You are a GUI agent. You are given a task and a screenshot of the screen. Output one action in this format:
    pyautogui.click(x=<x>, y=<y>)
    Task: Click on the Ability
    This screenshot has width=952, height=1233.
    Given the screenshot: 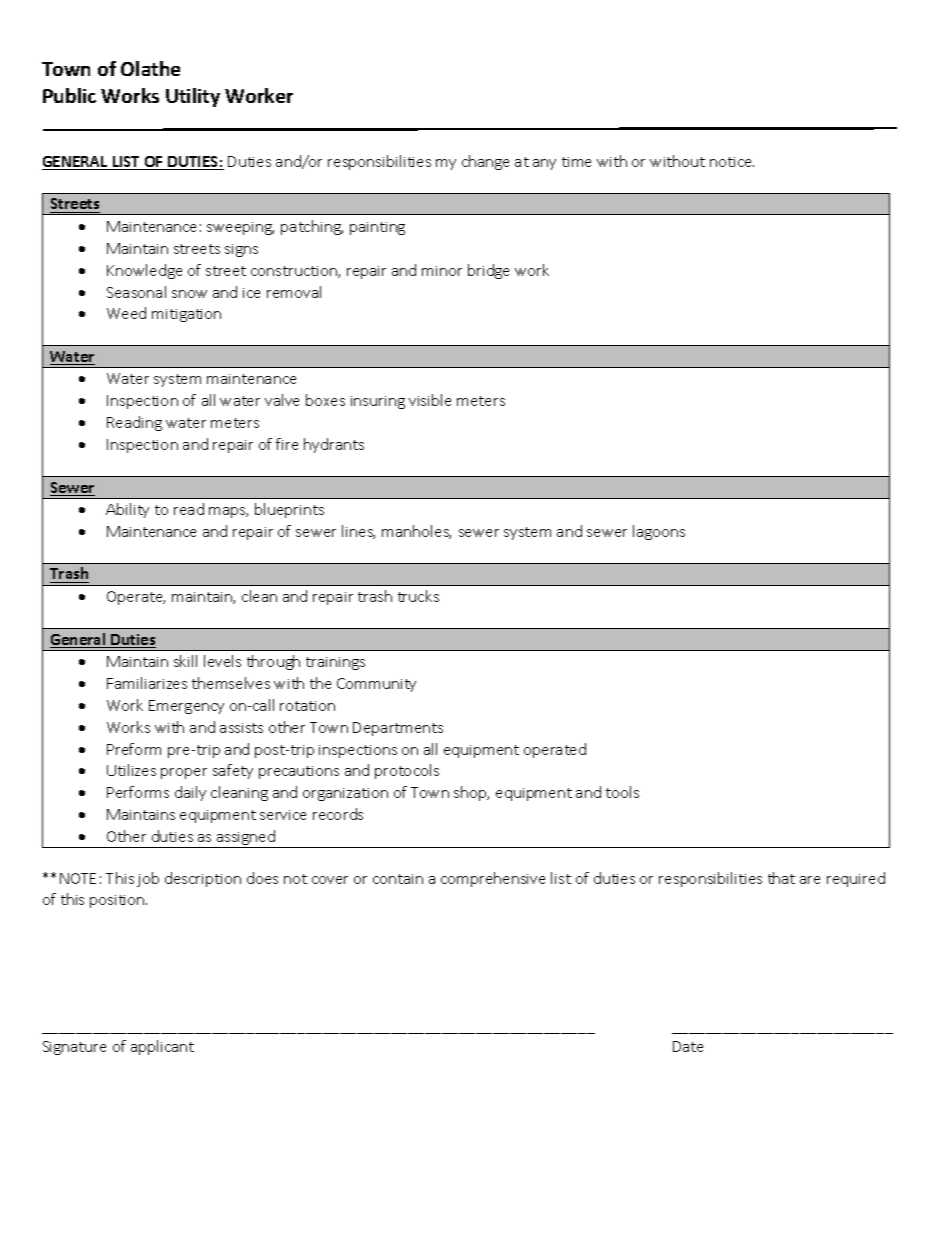 What is the action you would take?
    pyautogui.click(x=127, y=510)
